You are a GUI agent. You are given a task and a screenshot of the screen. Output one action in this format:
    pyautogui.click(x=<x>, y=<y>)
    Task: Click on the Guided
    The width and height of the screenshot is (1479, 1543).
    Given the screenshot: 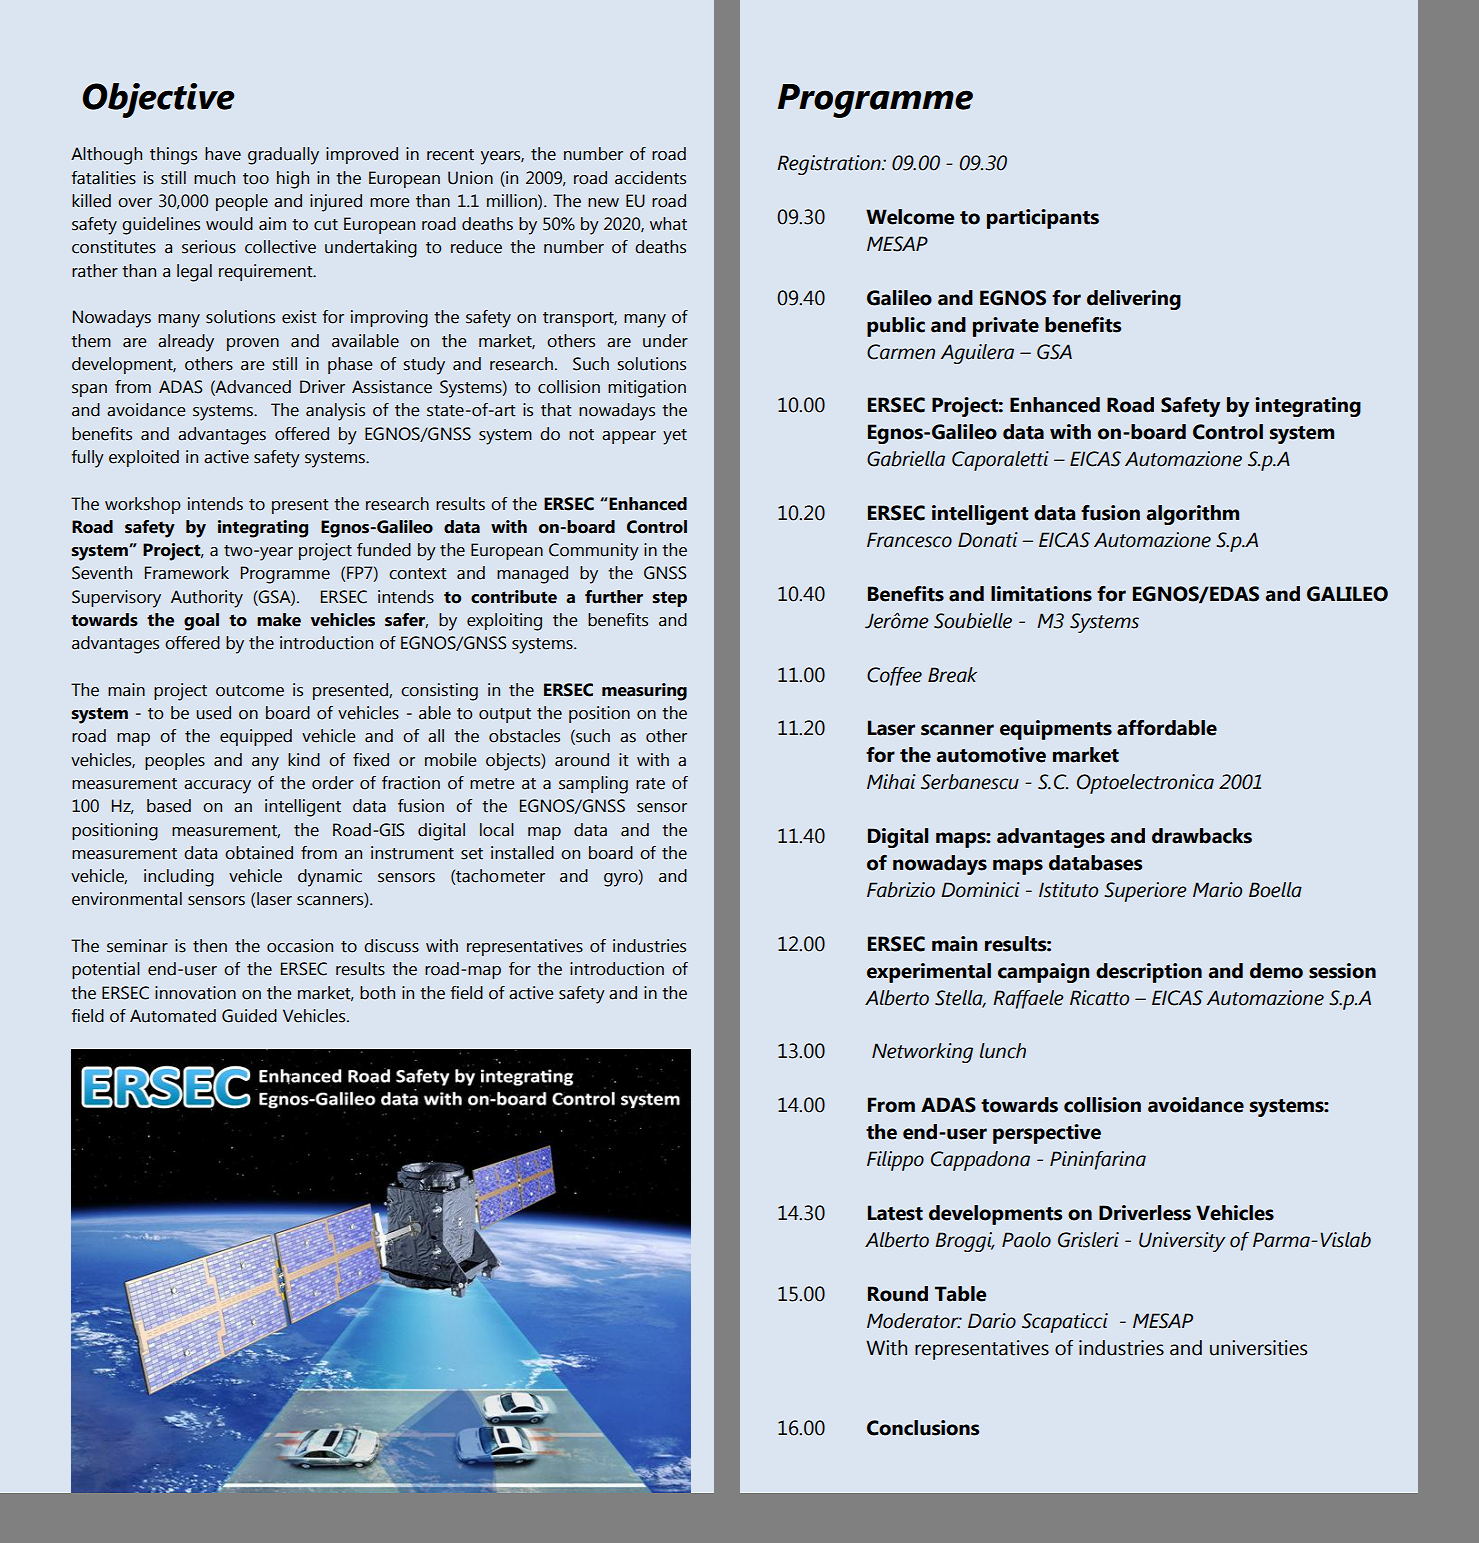 What is the action you would take?
    pyautogui.click(x=249, y=1016)
